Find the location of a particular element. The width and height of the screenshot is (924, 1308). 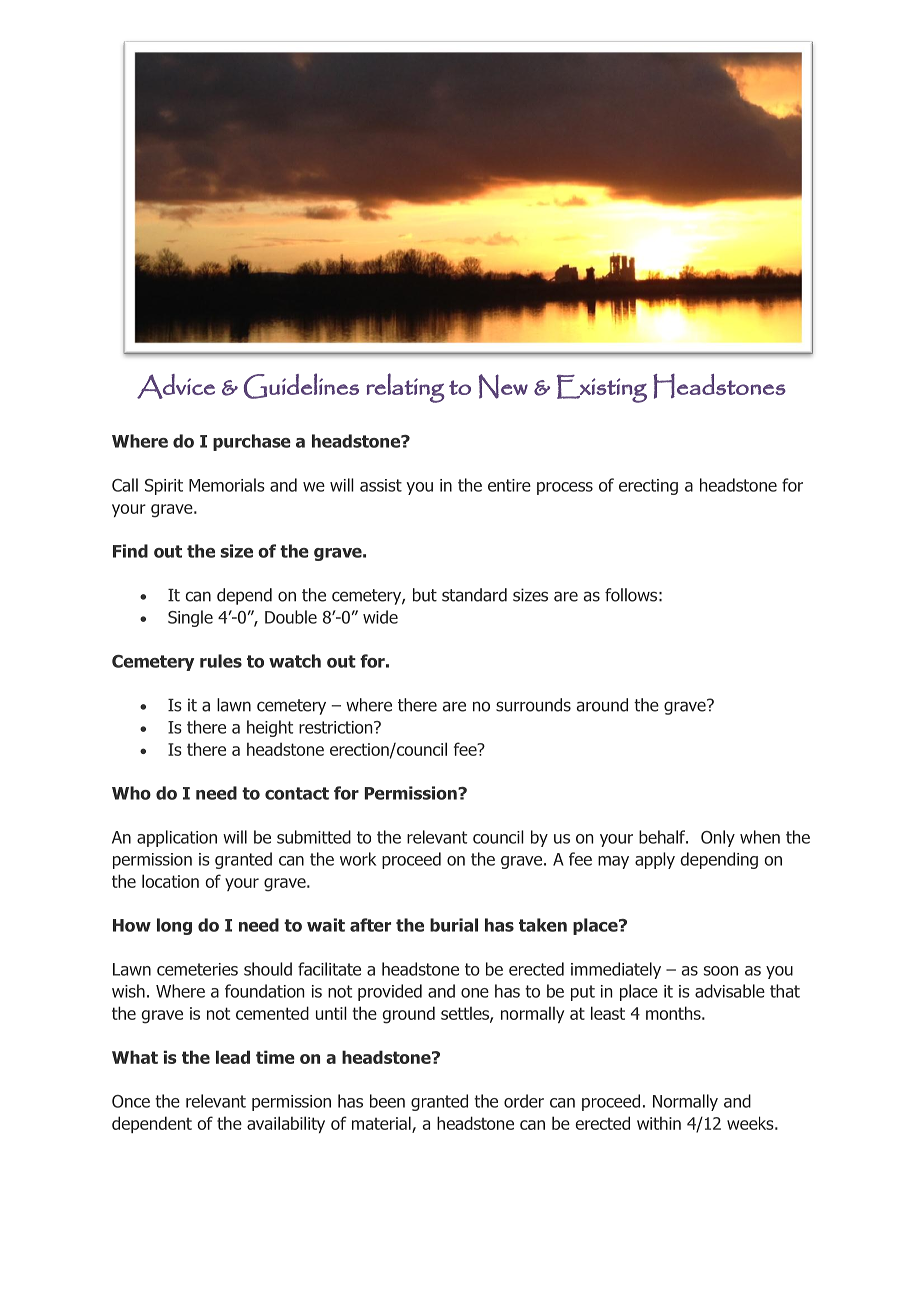

within is located at coordinates (659, 1123).
